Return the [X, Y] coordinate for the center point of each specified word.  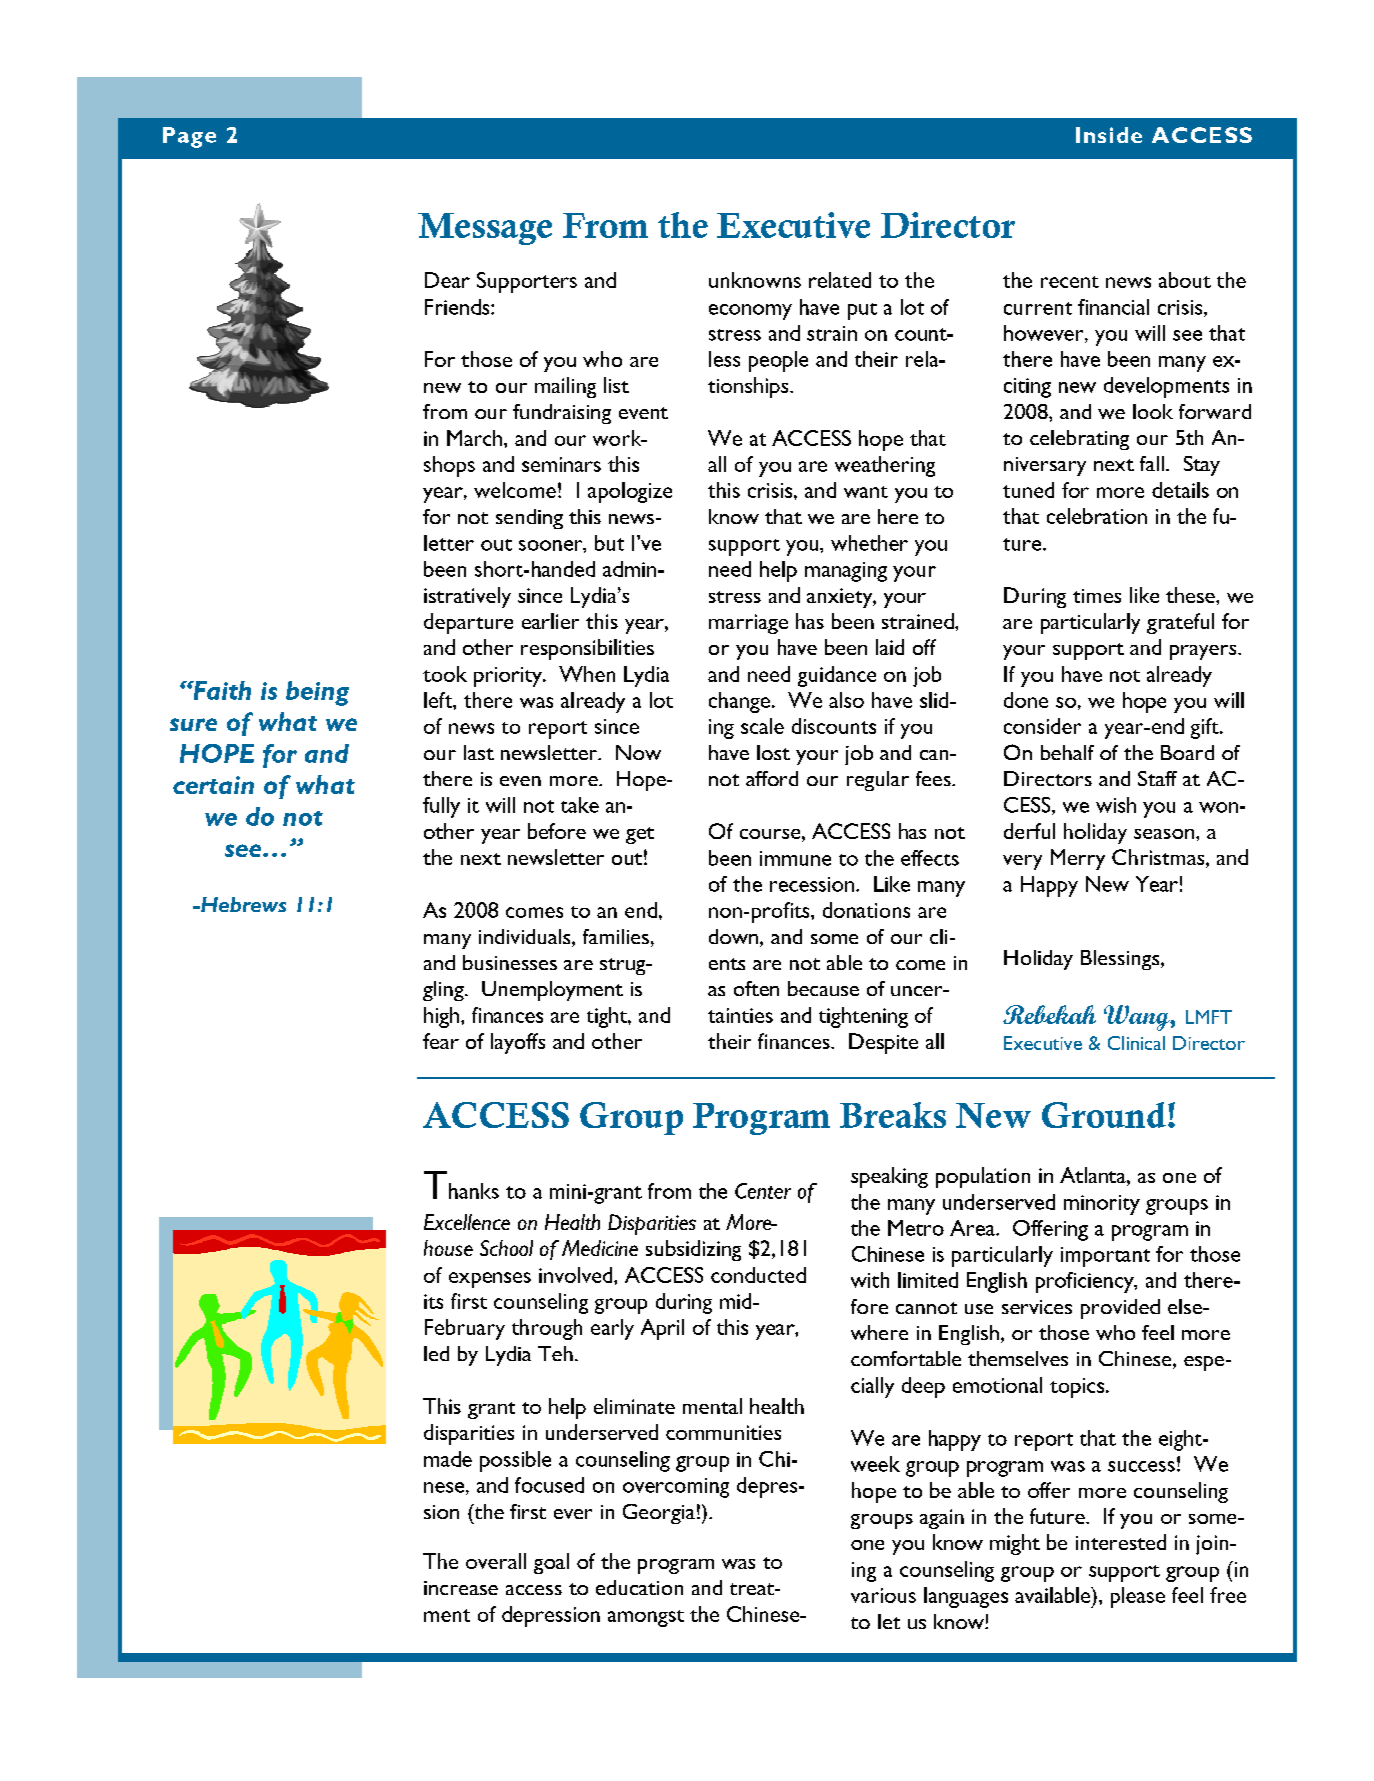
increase [461, 1588]
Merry [1078, 859]
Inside [1109, 135]
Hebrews [242, 904]
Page [189, 137]
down [733, 936]
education [639, 1587]
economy [750, 312]
